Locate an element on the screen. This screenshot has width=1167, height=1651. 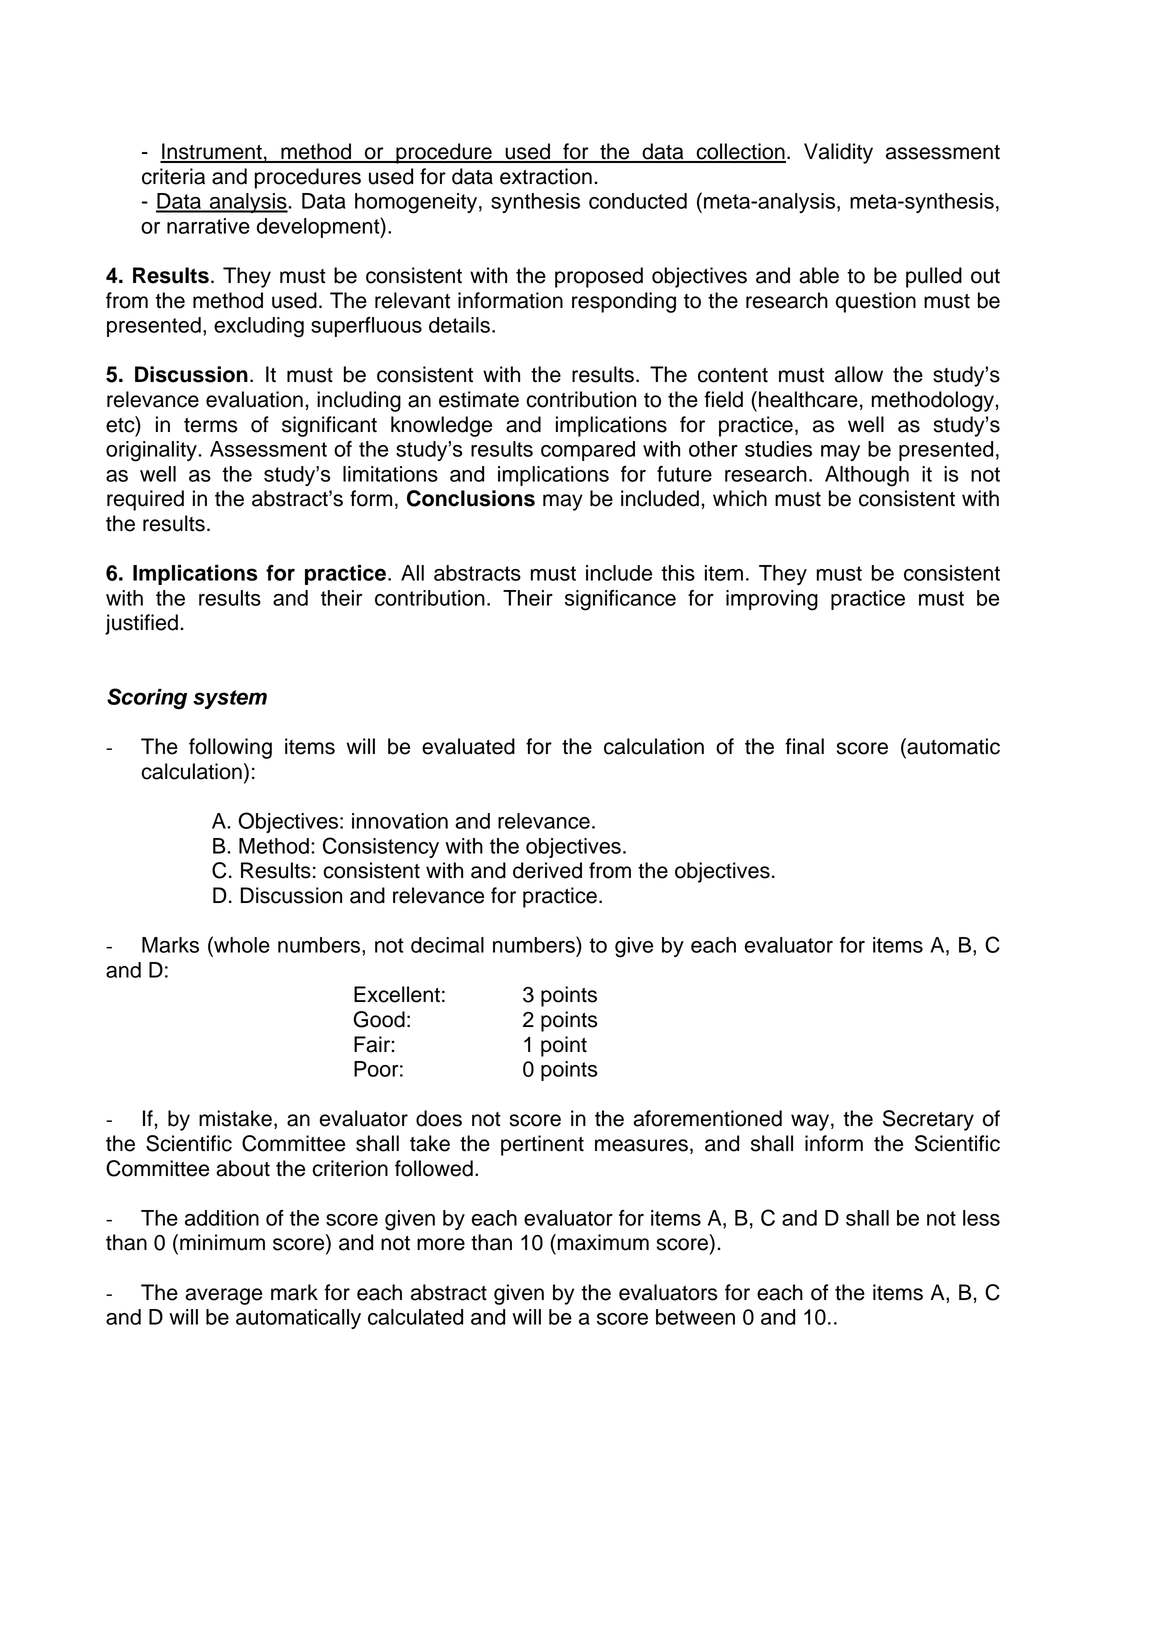
evaluated is located at coordinates (468, 746).
